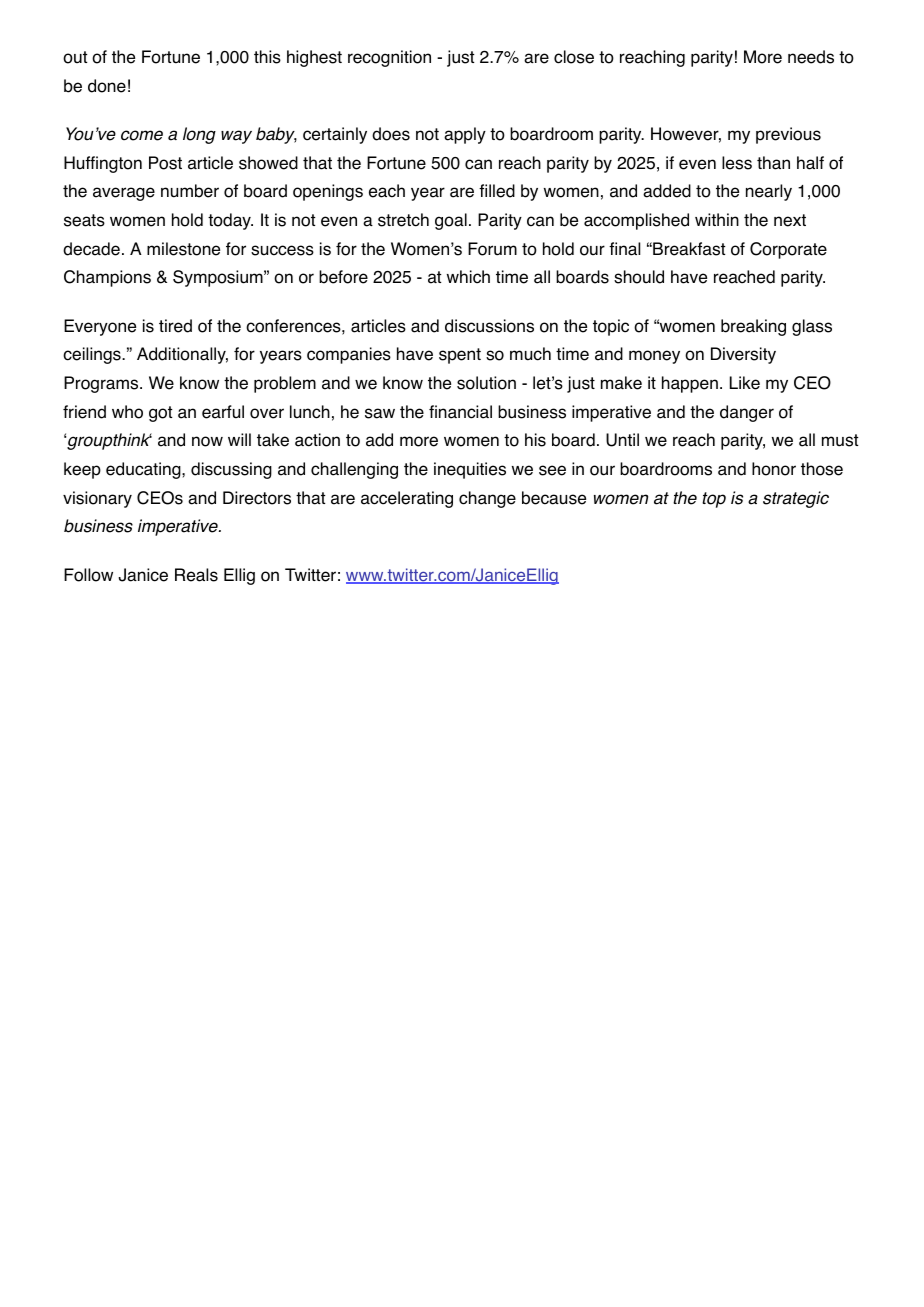 The width and height of the document is (924, 1307). Describe the element at coordinates (196, 575) in the document. I see `Reals` at that location.
